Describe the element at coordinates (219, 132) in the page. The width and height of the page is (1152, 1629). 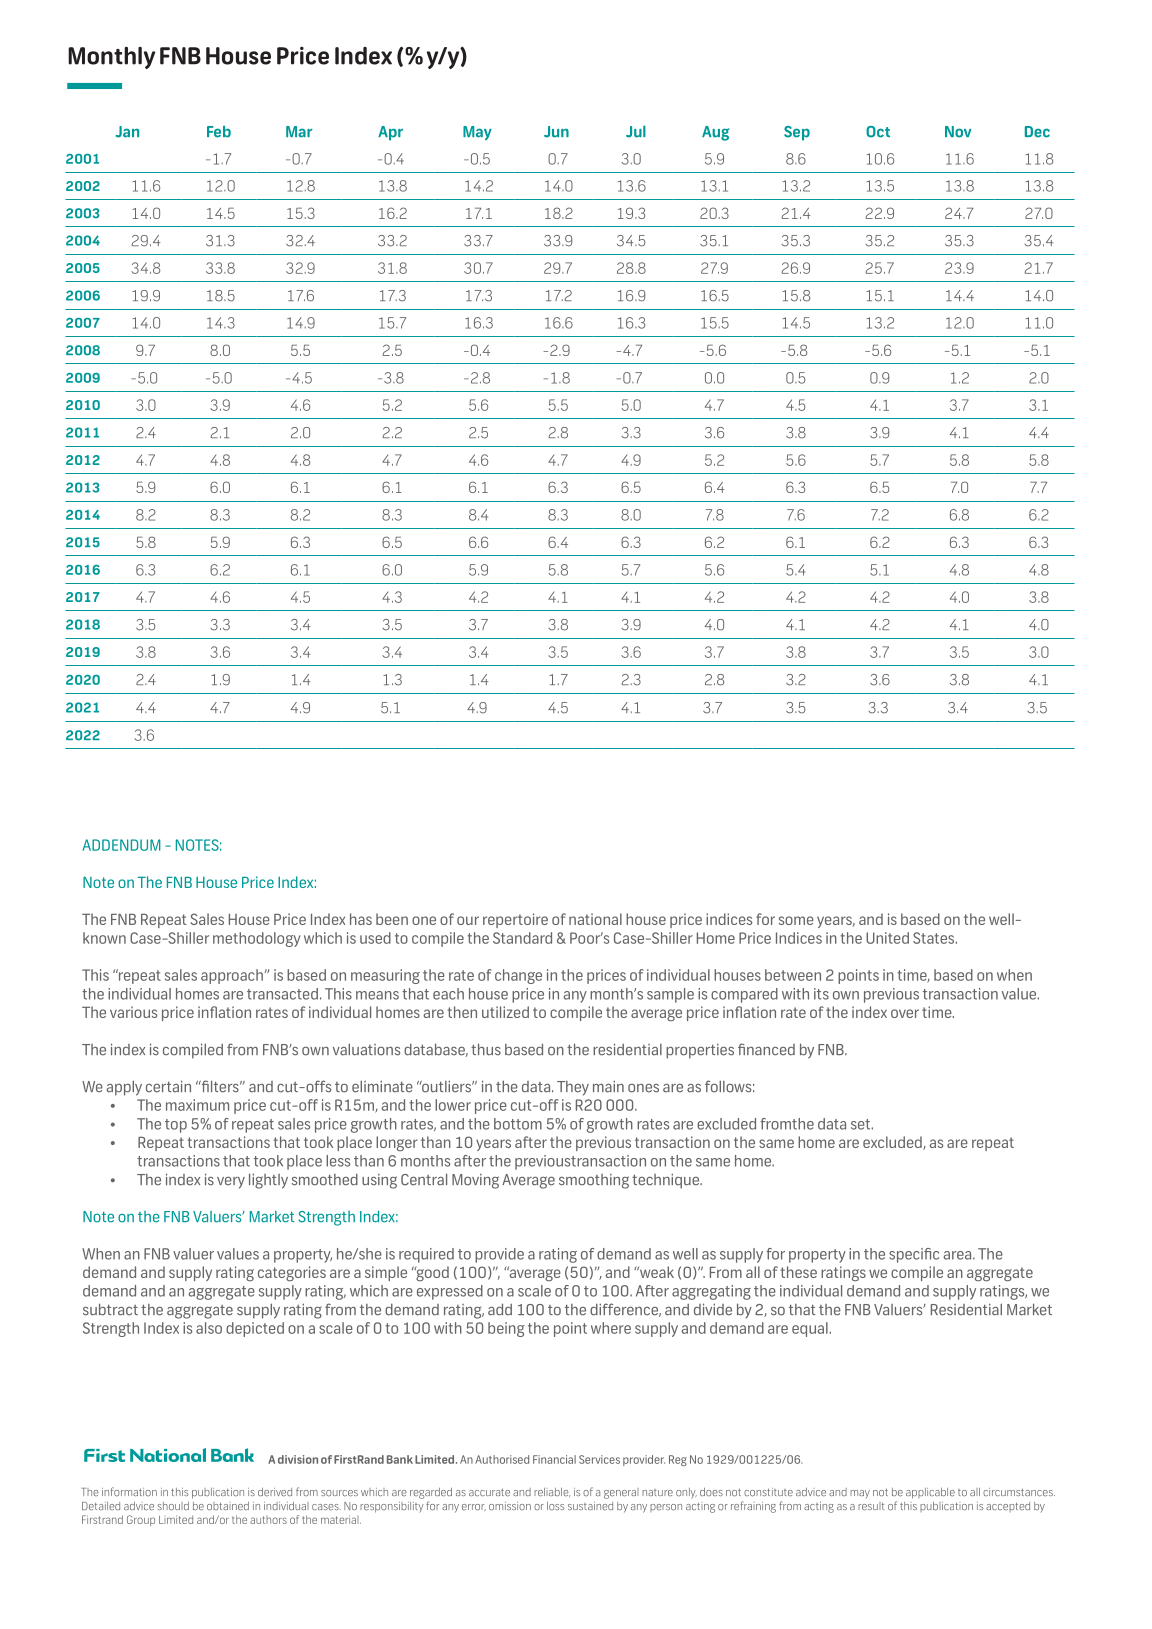
I see `Feb` at that location.
